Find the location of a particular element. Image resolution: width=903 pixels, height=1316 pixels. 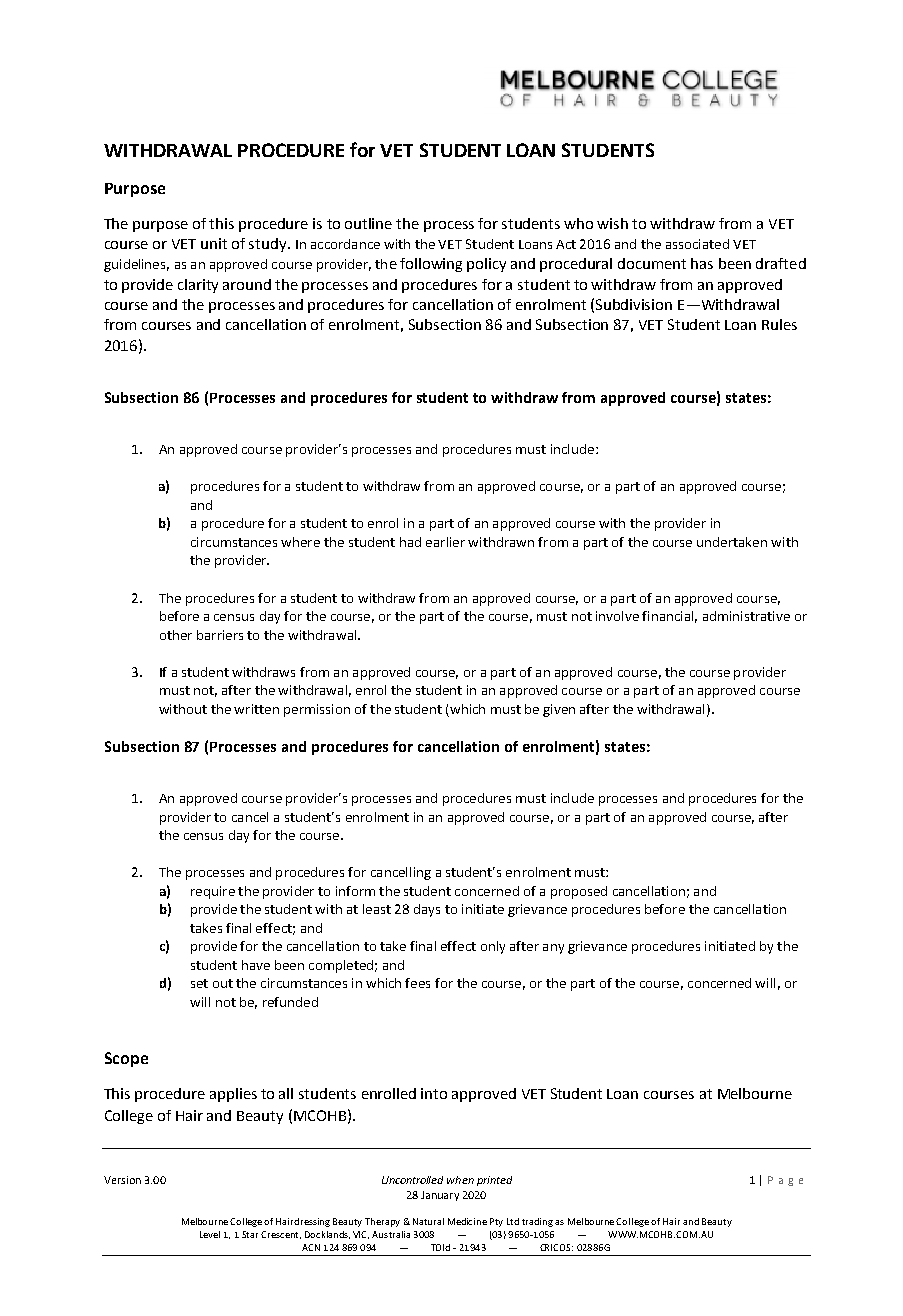

earlier is located at coordinates (445, 542).
